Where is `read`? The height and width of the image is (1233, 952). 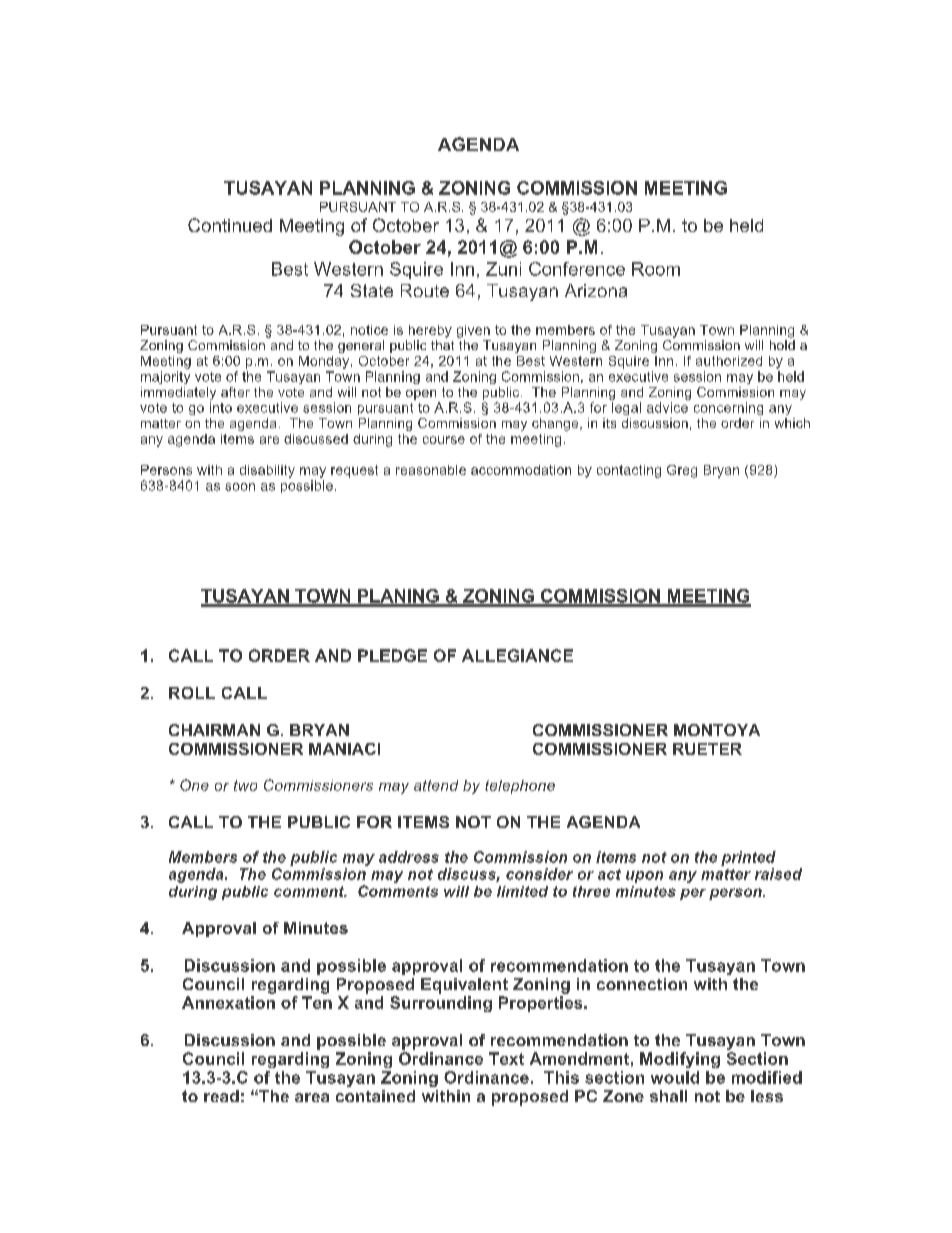 read is located at coordinates (221, 1096).
